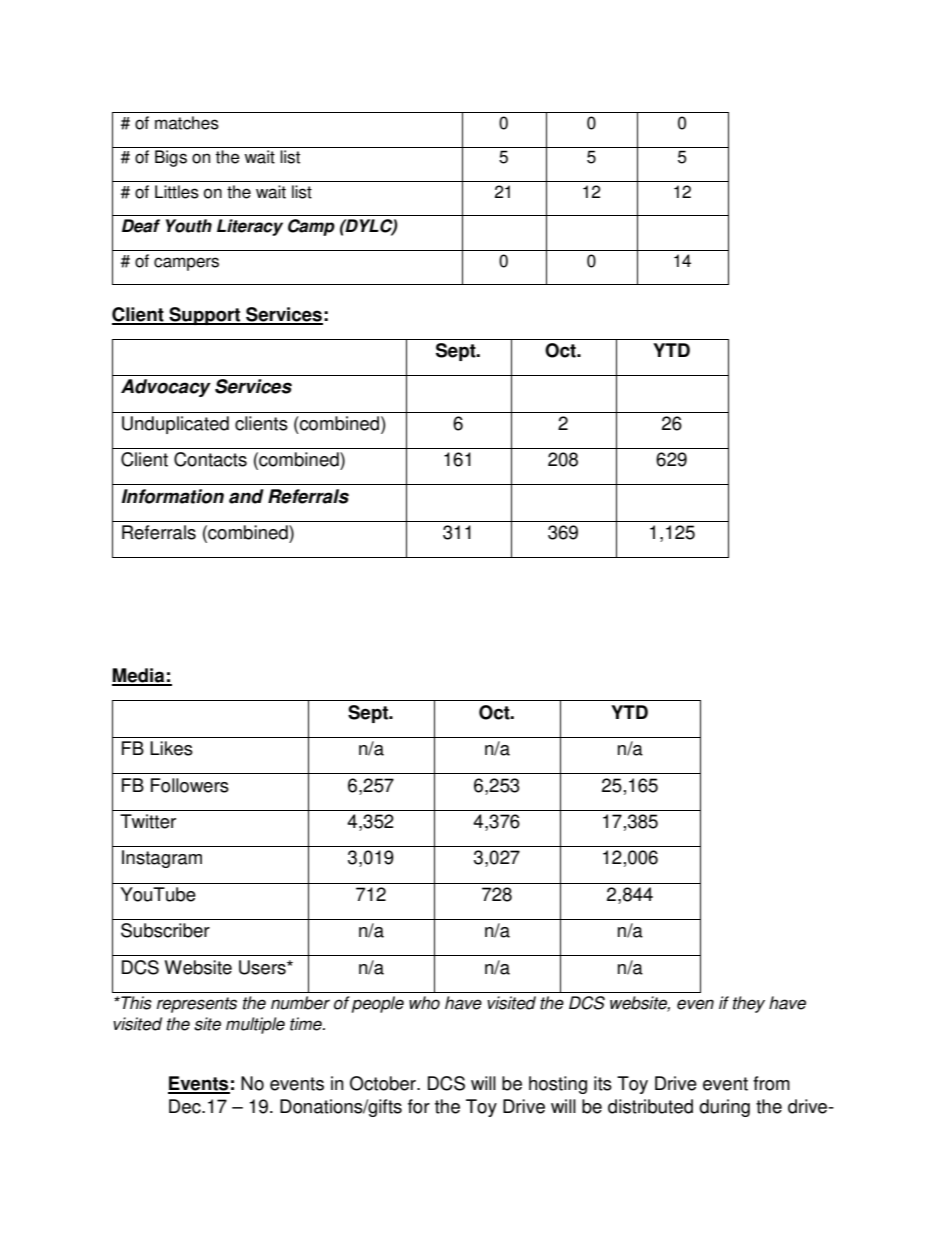 The image size is (952, 1233). I want to click on Information, so click(173, 496).
